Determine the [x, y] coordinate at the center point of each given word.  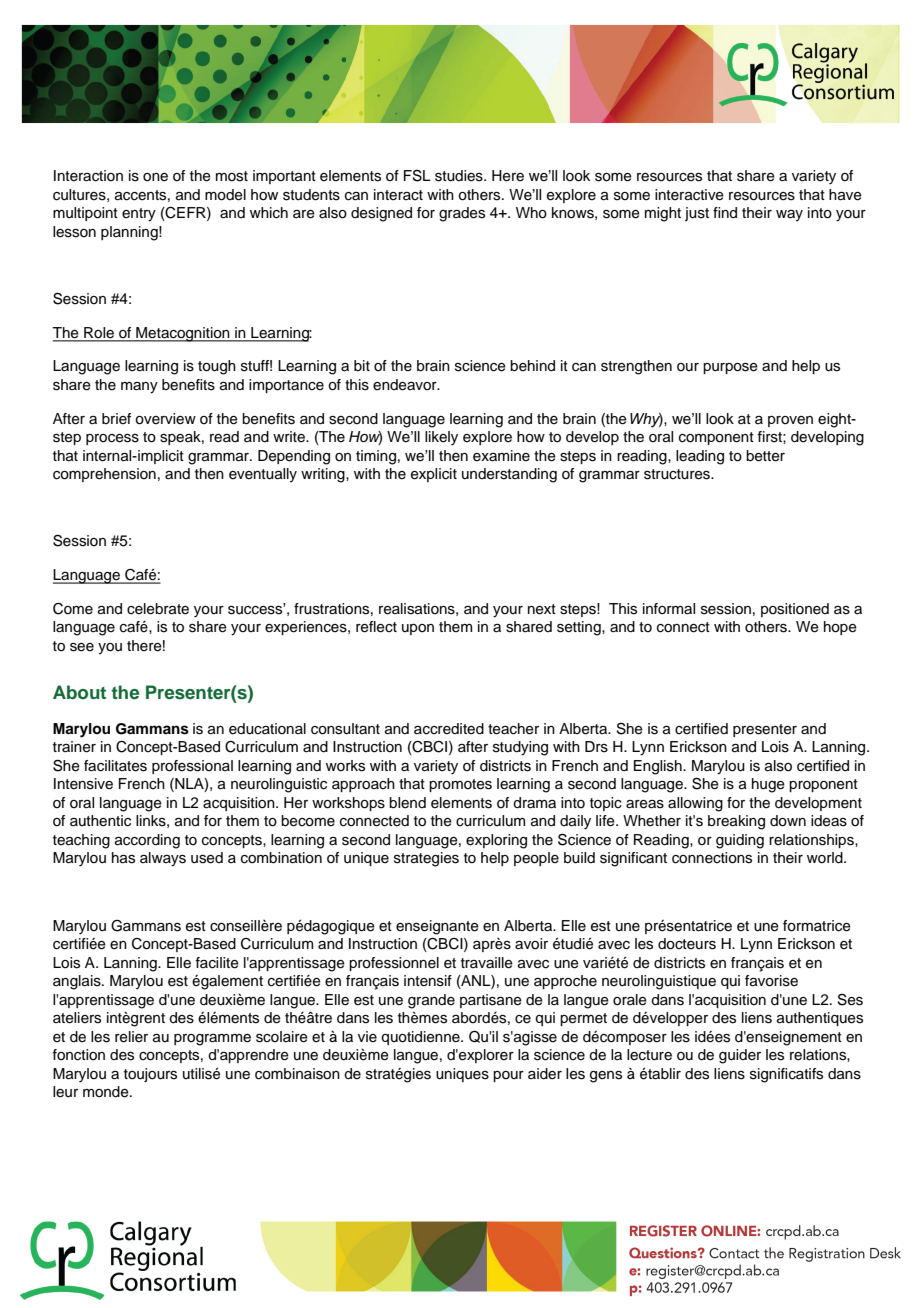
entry [139, 215]
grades [462, 214]
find [725, 213]
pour [508, 1076]
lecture [649, 1055]
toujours [150, 1075]
